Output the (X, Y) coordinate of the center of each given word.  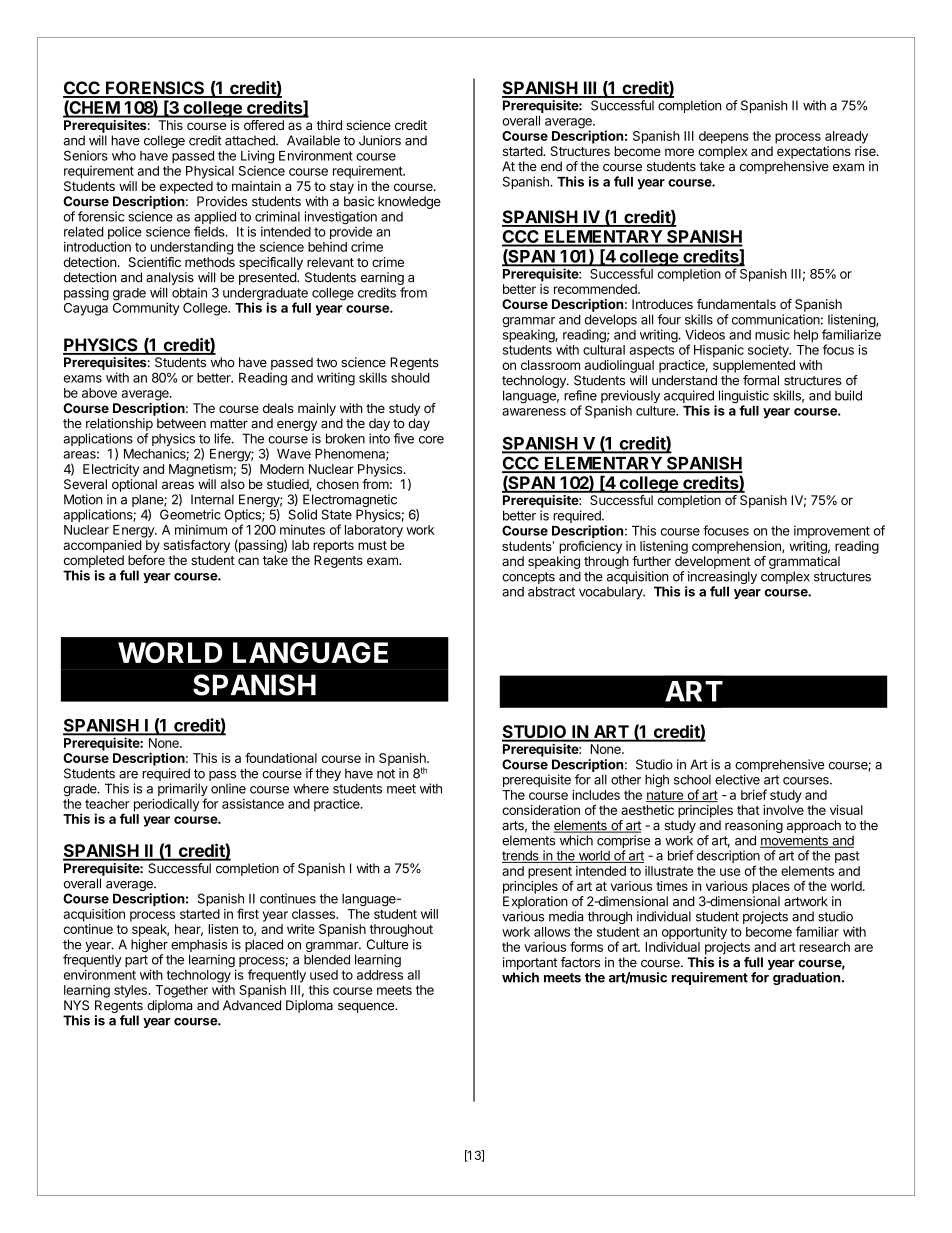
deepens (724, 137)
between (181, 423)
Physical (210, 172)
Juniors (380, 140)
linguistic (742, 398)
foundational (281, 758)
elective (737, 779)
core (431, 440)
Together (181, 991)
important (530, 963)
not (386, 774)
